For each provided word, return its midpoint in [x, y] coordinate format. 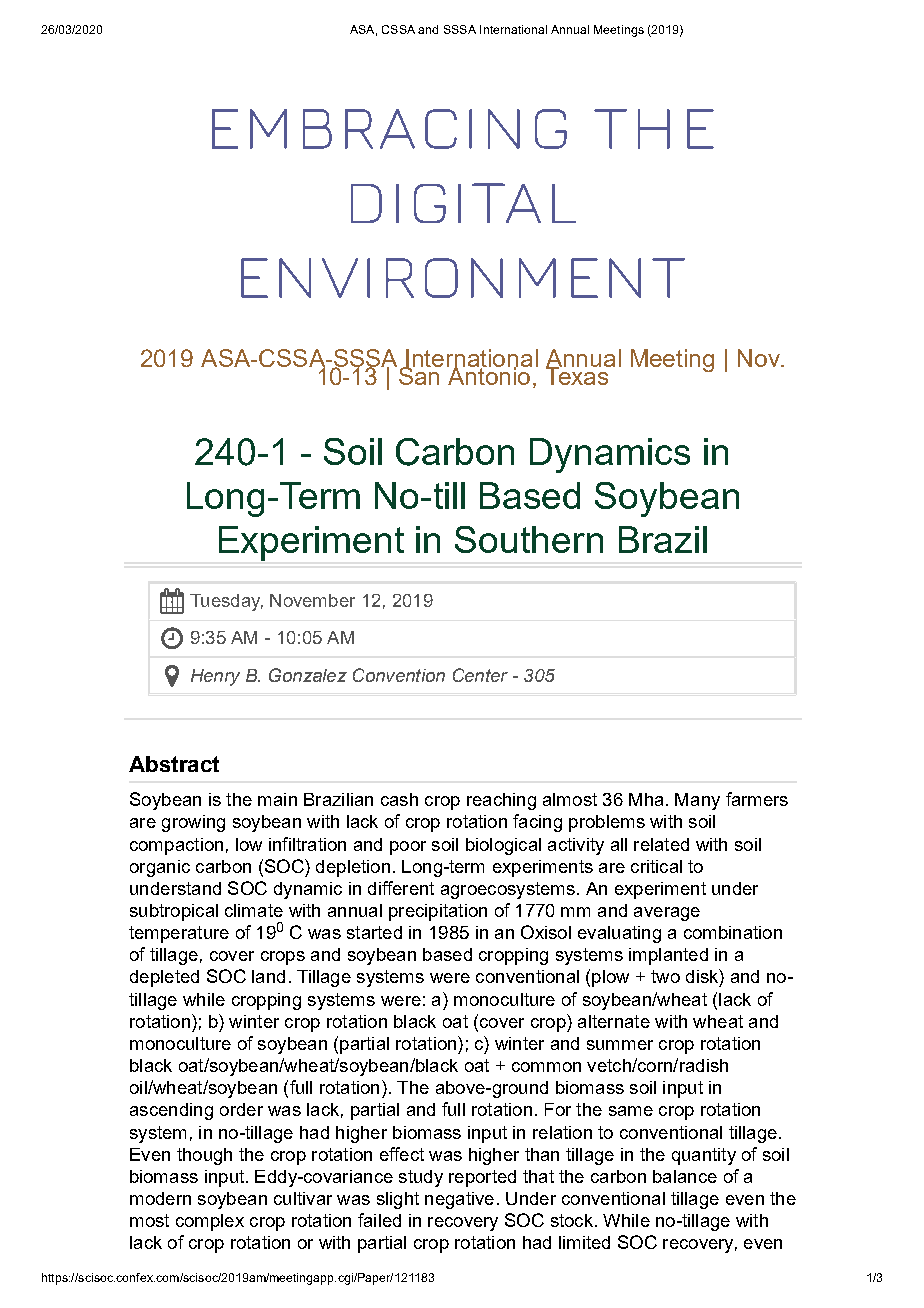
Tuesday [226, 602]
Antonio [489, 375]
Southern [529, 539]
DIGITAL [463, 203]
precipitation [438, 912]
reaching [501, 801]
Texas [578, 375]
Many [697, 801]
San [420, 375]
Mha [646, 799]
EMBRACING [389, 129]
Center [480, 675]
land [268, 976]
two [665, 976]
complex [210, 1222]
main [277, 799]
